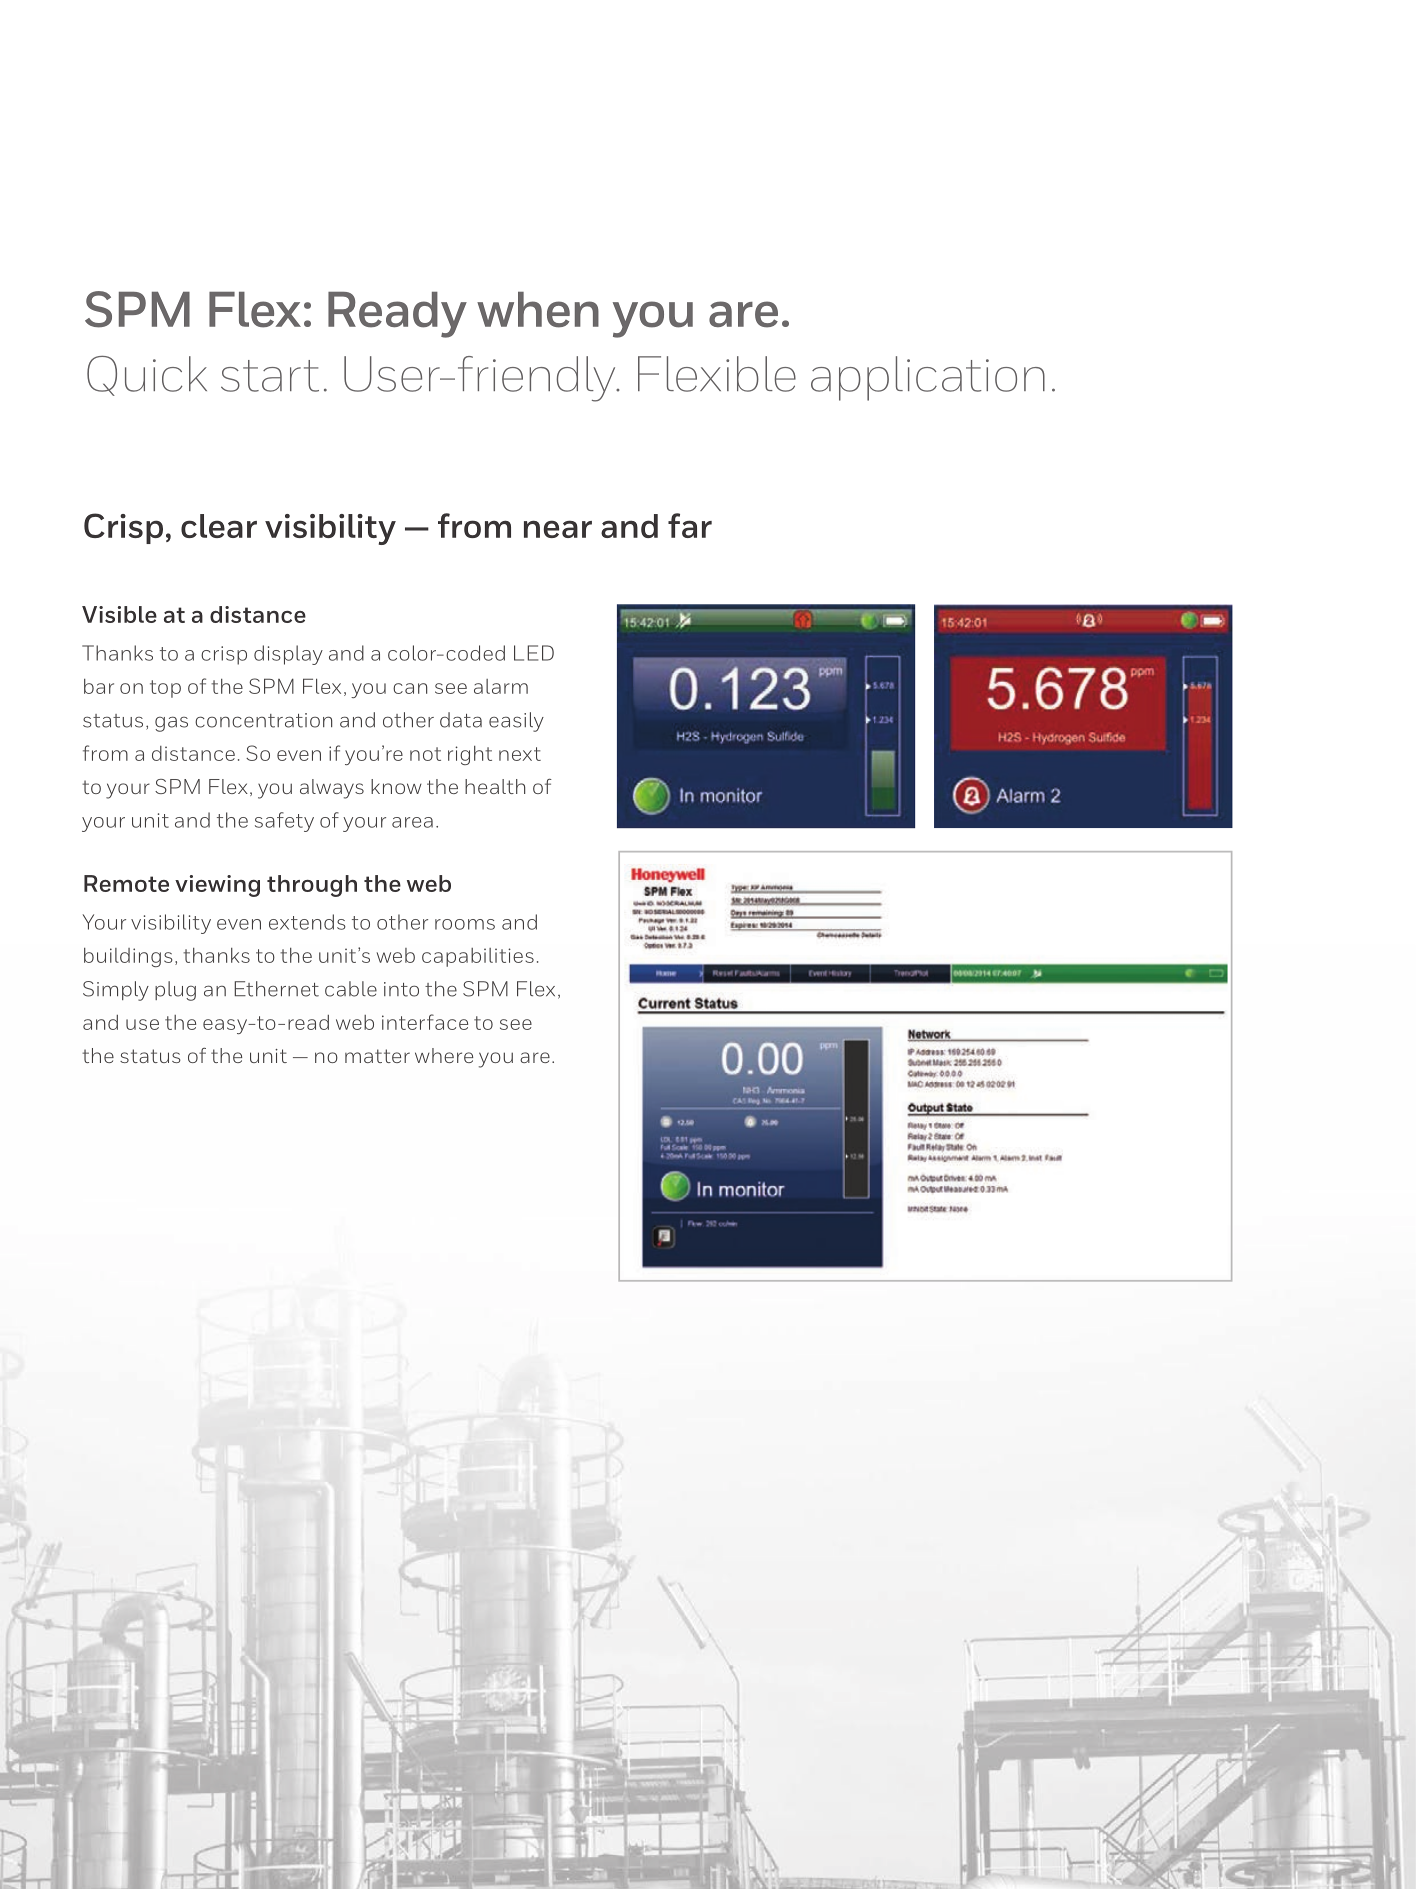 This page has height=1889, width=1417. What do you see at coordinates (444, 1055) in the page?
I see `where` at bounding box center [444, 1055].
